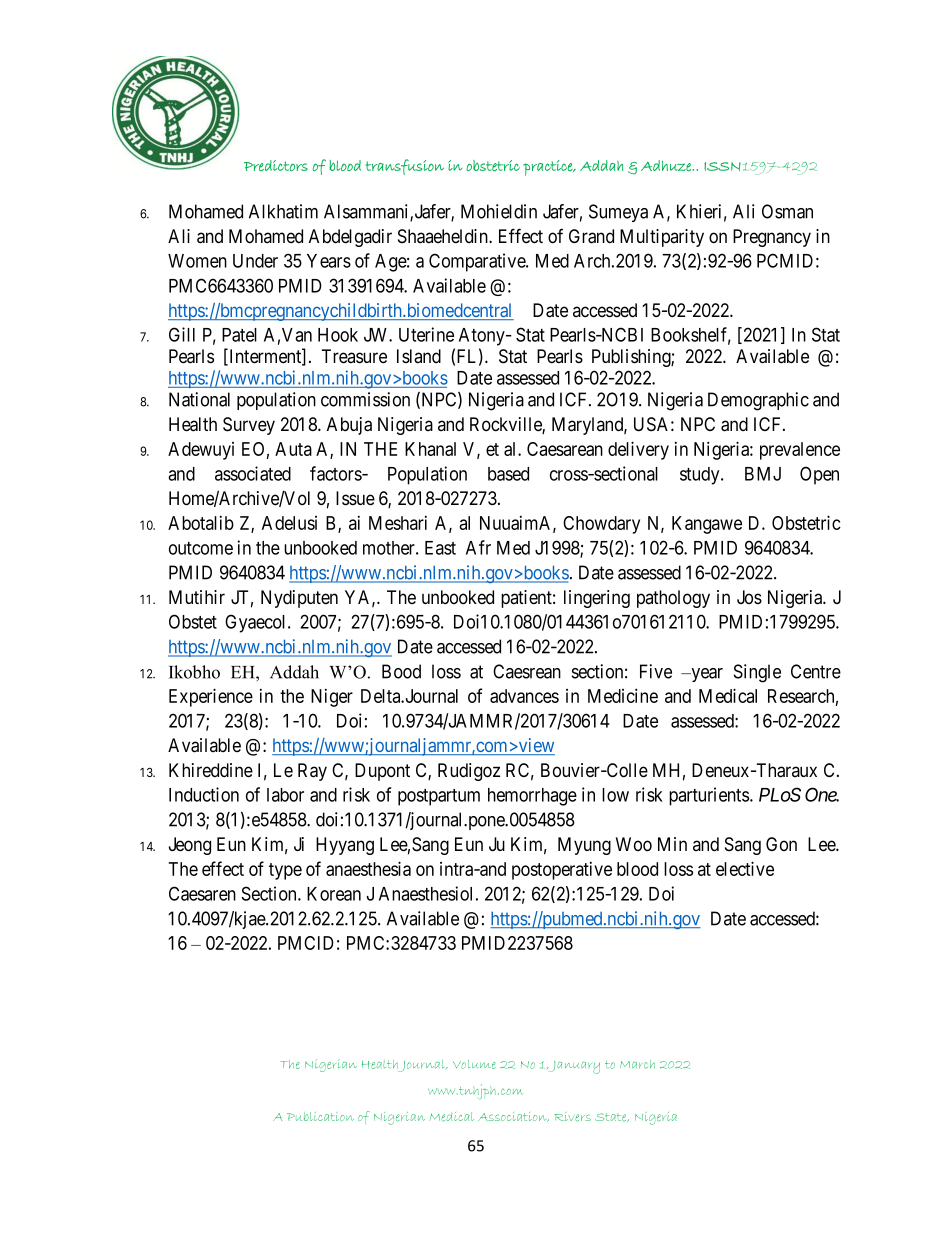  Describe the element at coordinates (781, 844) in the page. I see `Gon` at that location.
